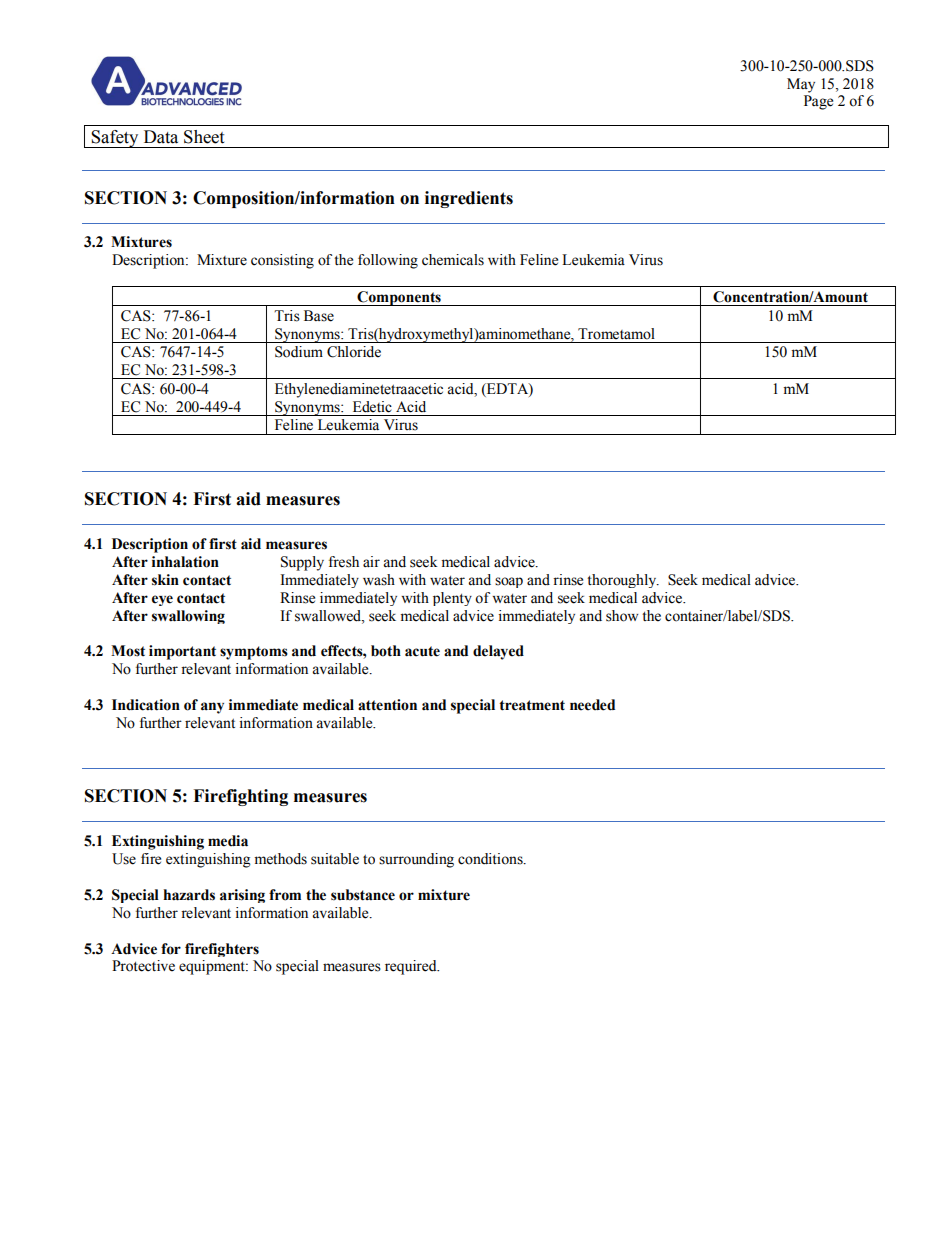 The width and height of the screenshot is (952, 1233). I want to click on inhalation, so click(185, 562).
